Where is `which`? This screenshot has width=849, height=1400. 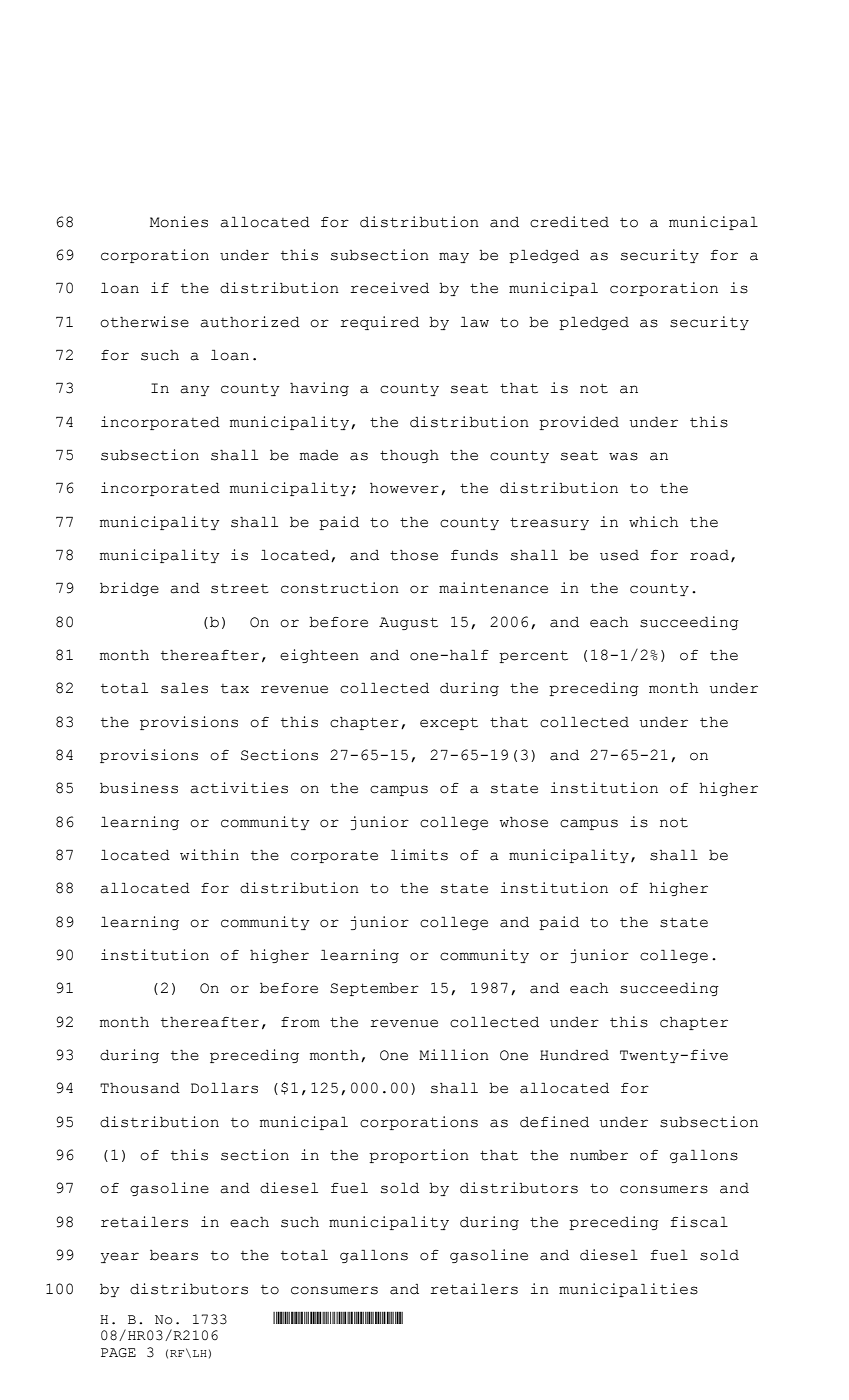 which is located at coordinates (653, 522).
